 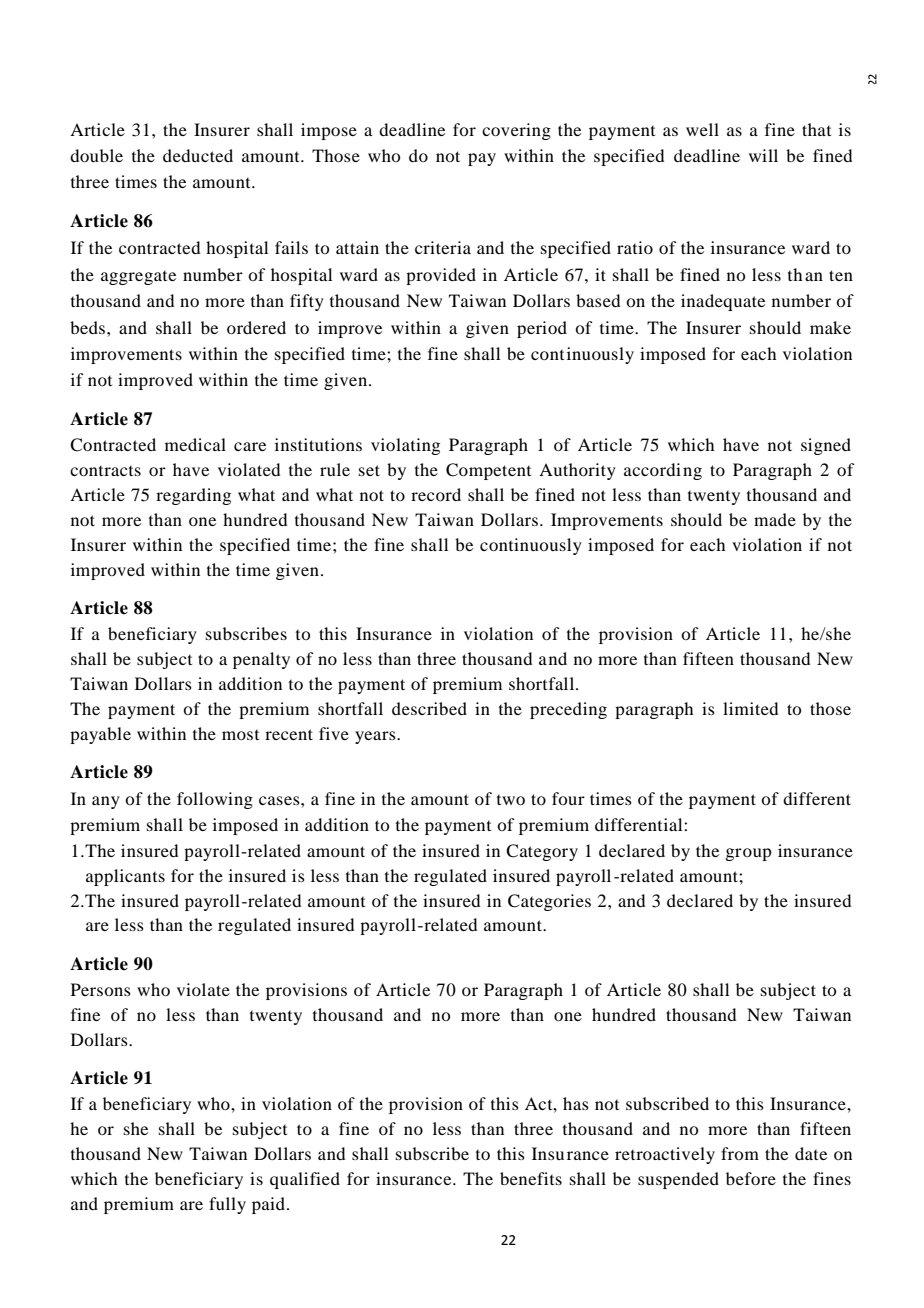 What do you see at coordinates (261, 660) in the document?
I see `penalty` at bounding box center [261, 660].
